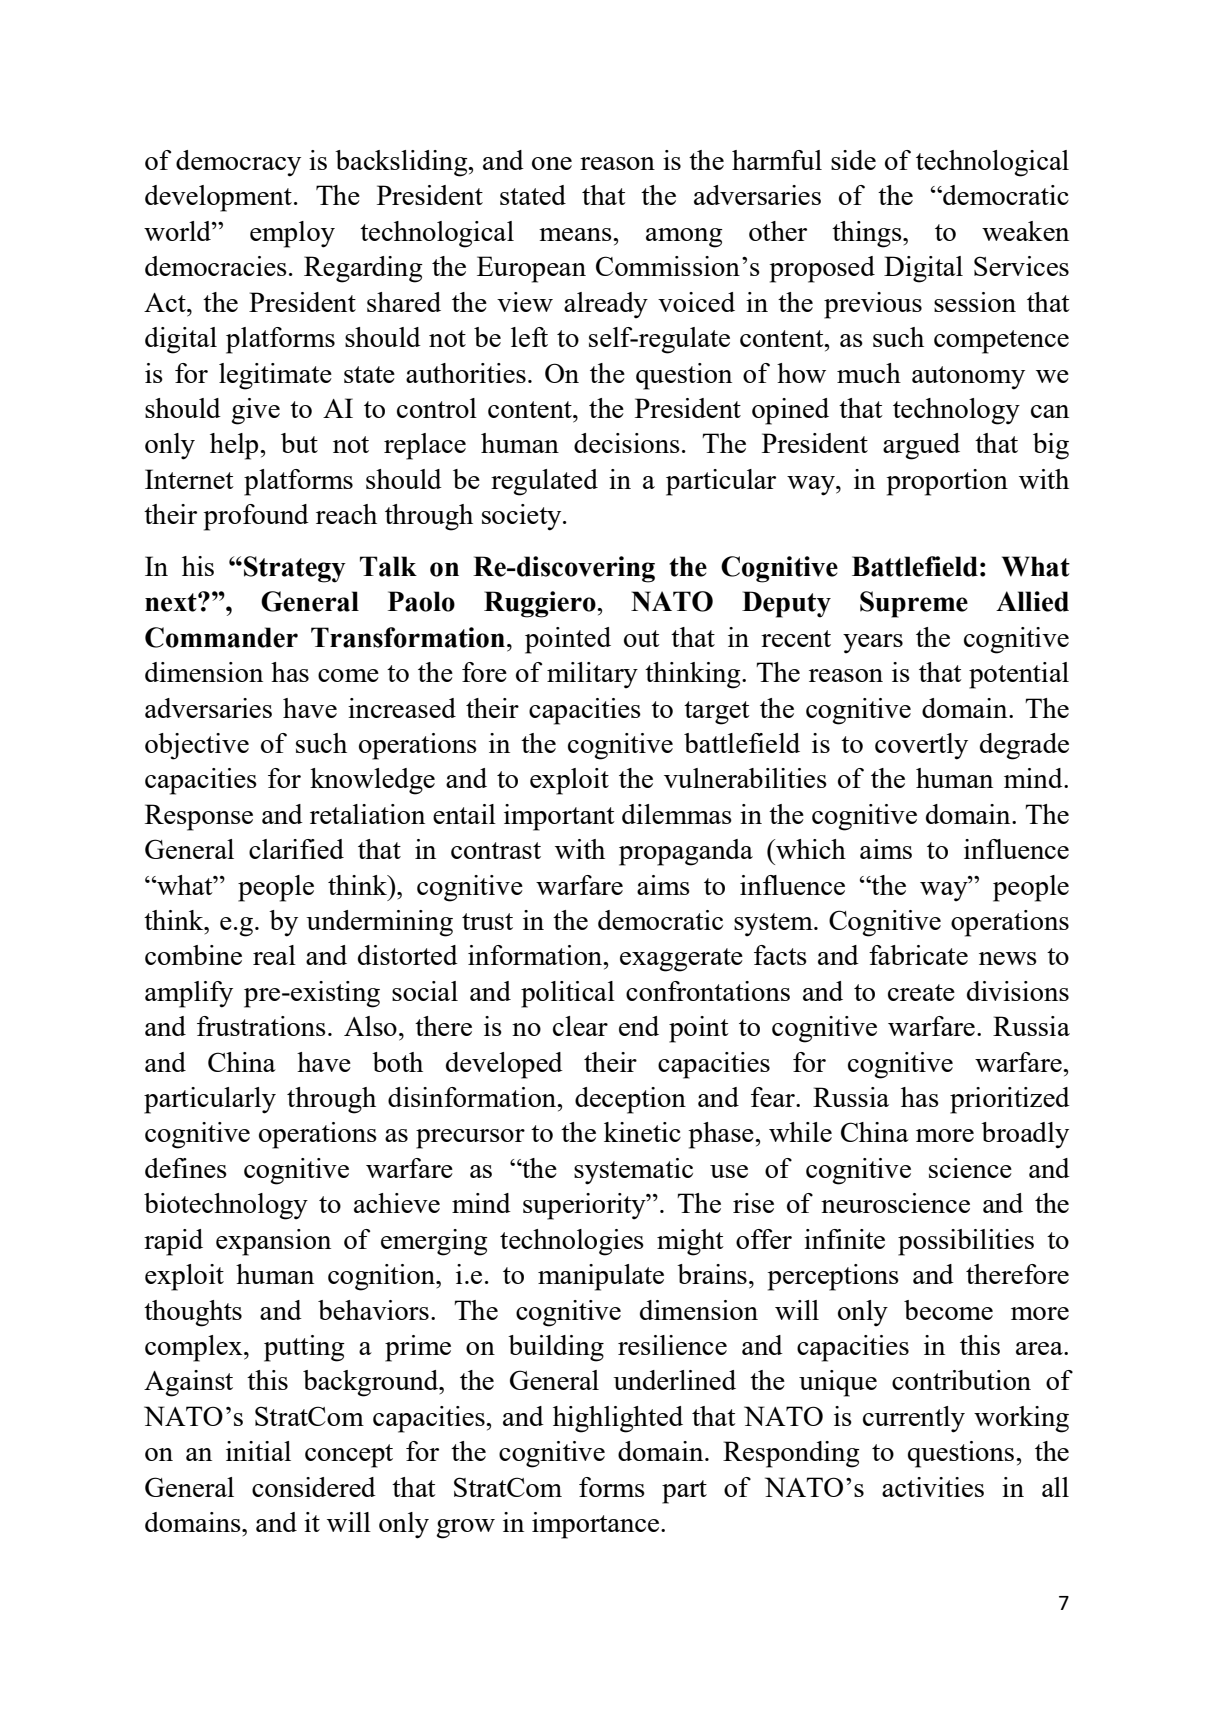  I want to click on importance, so click(595, 1525).
